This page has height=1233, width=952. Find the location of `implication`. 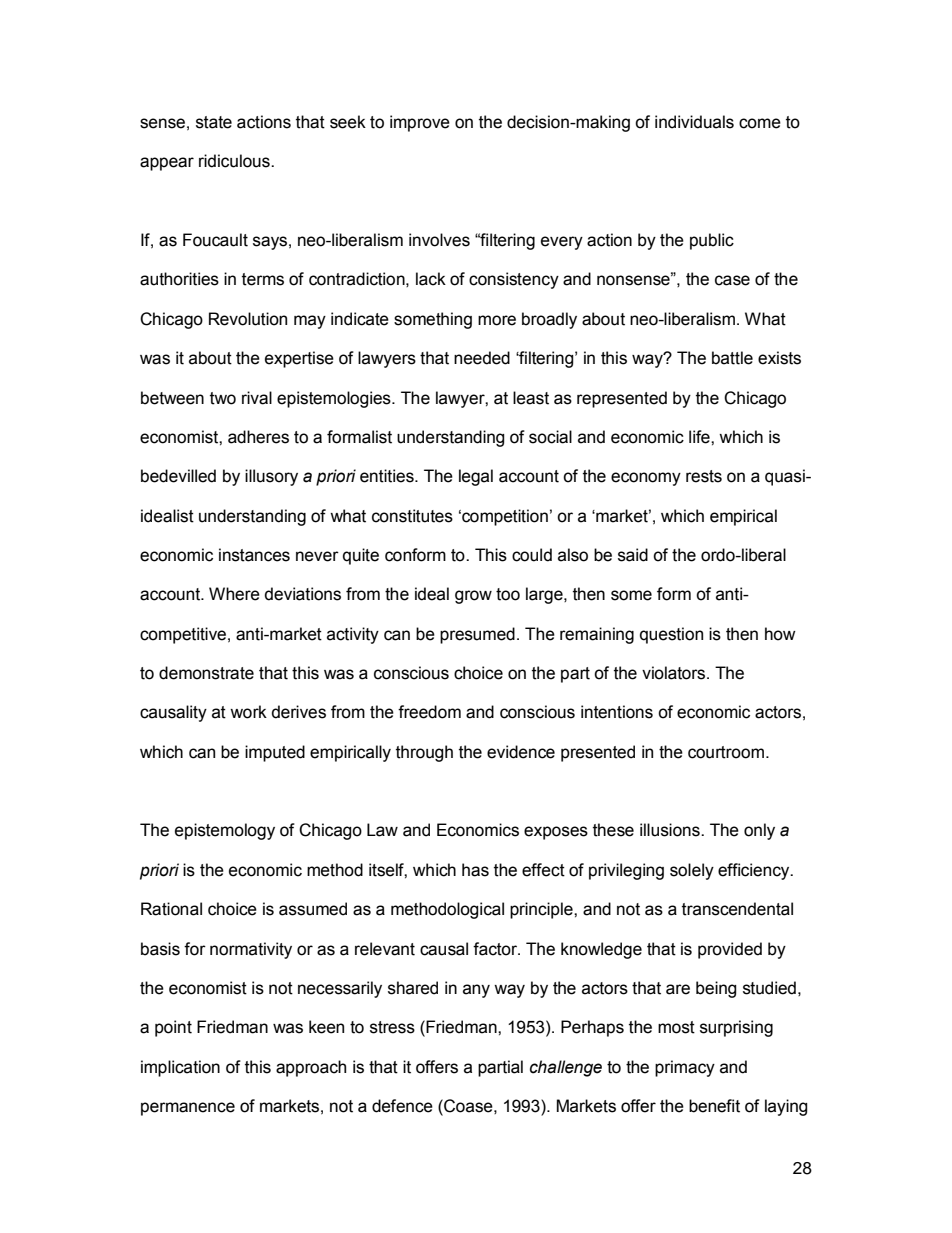

implication is located at coordinates (180, 1068).
